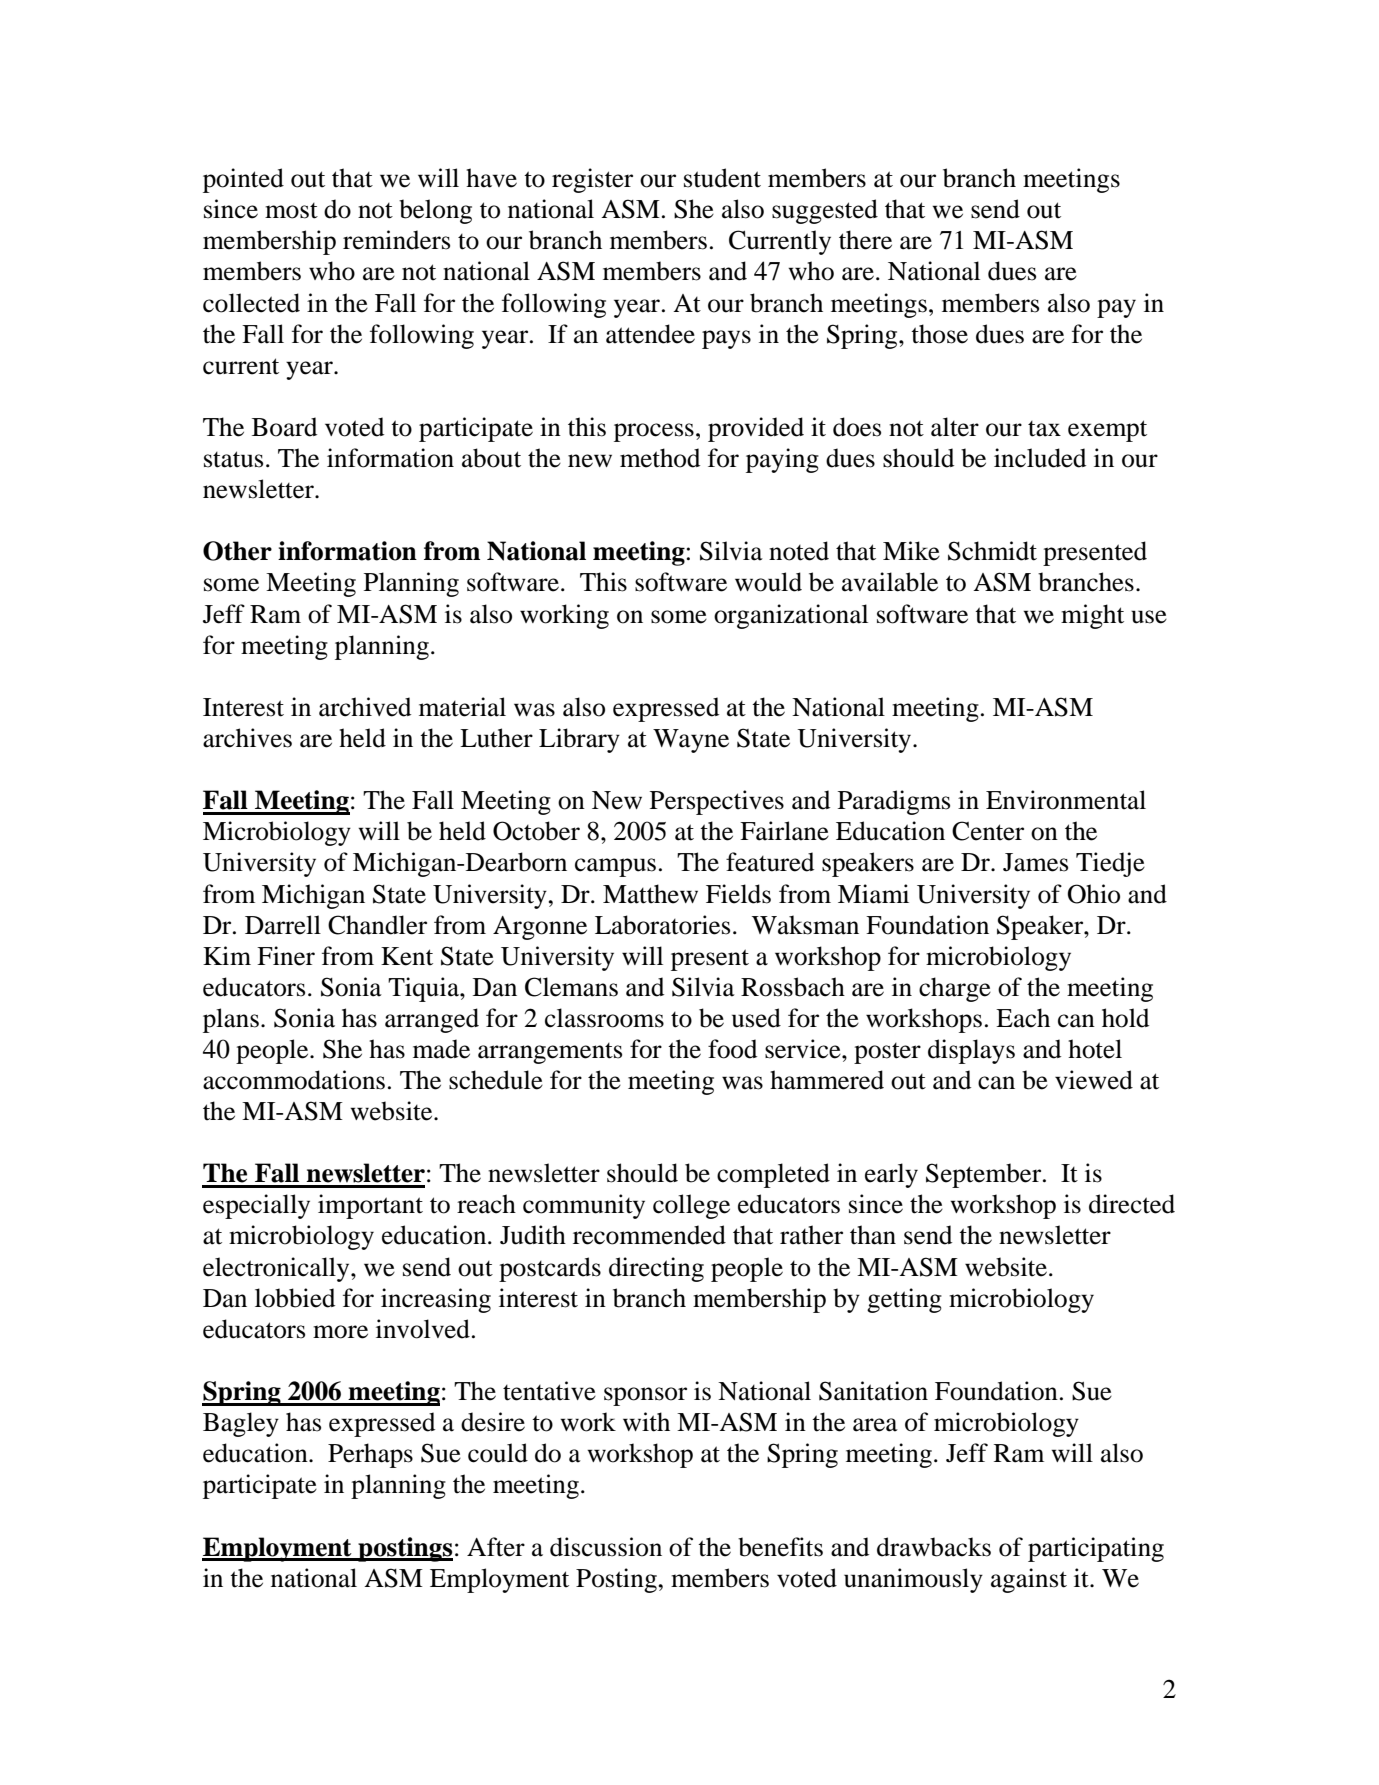 This page has width=1379, height=1785. What do you see at coordinates (370, 1455) in the page?
I see `Perhaps` at bounding box center [370, 1455].
